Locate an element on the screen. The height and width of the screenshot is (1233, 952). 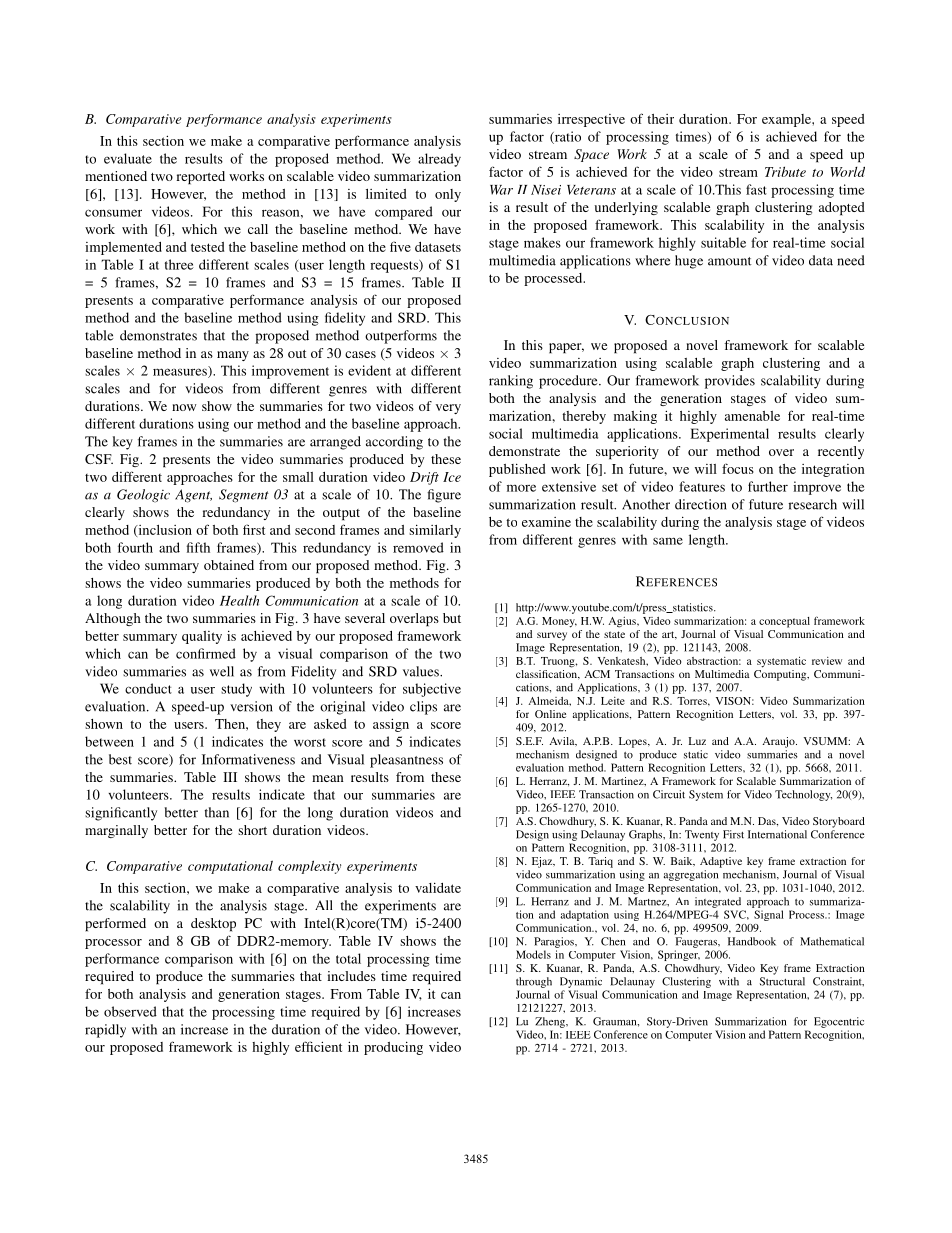
conceptual is located at coordinates (784, 622).
